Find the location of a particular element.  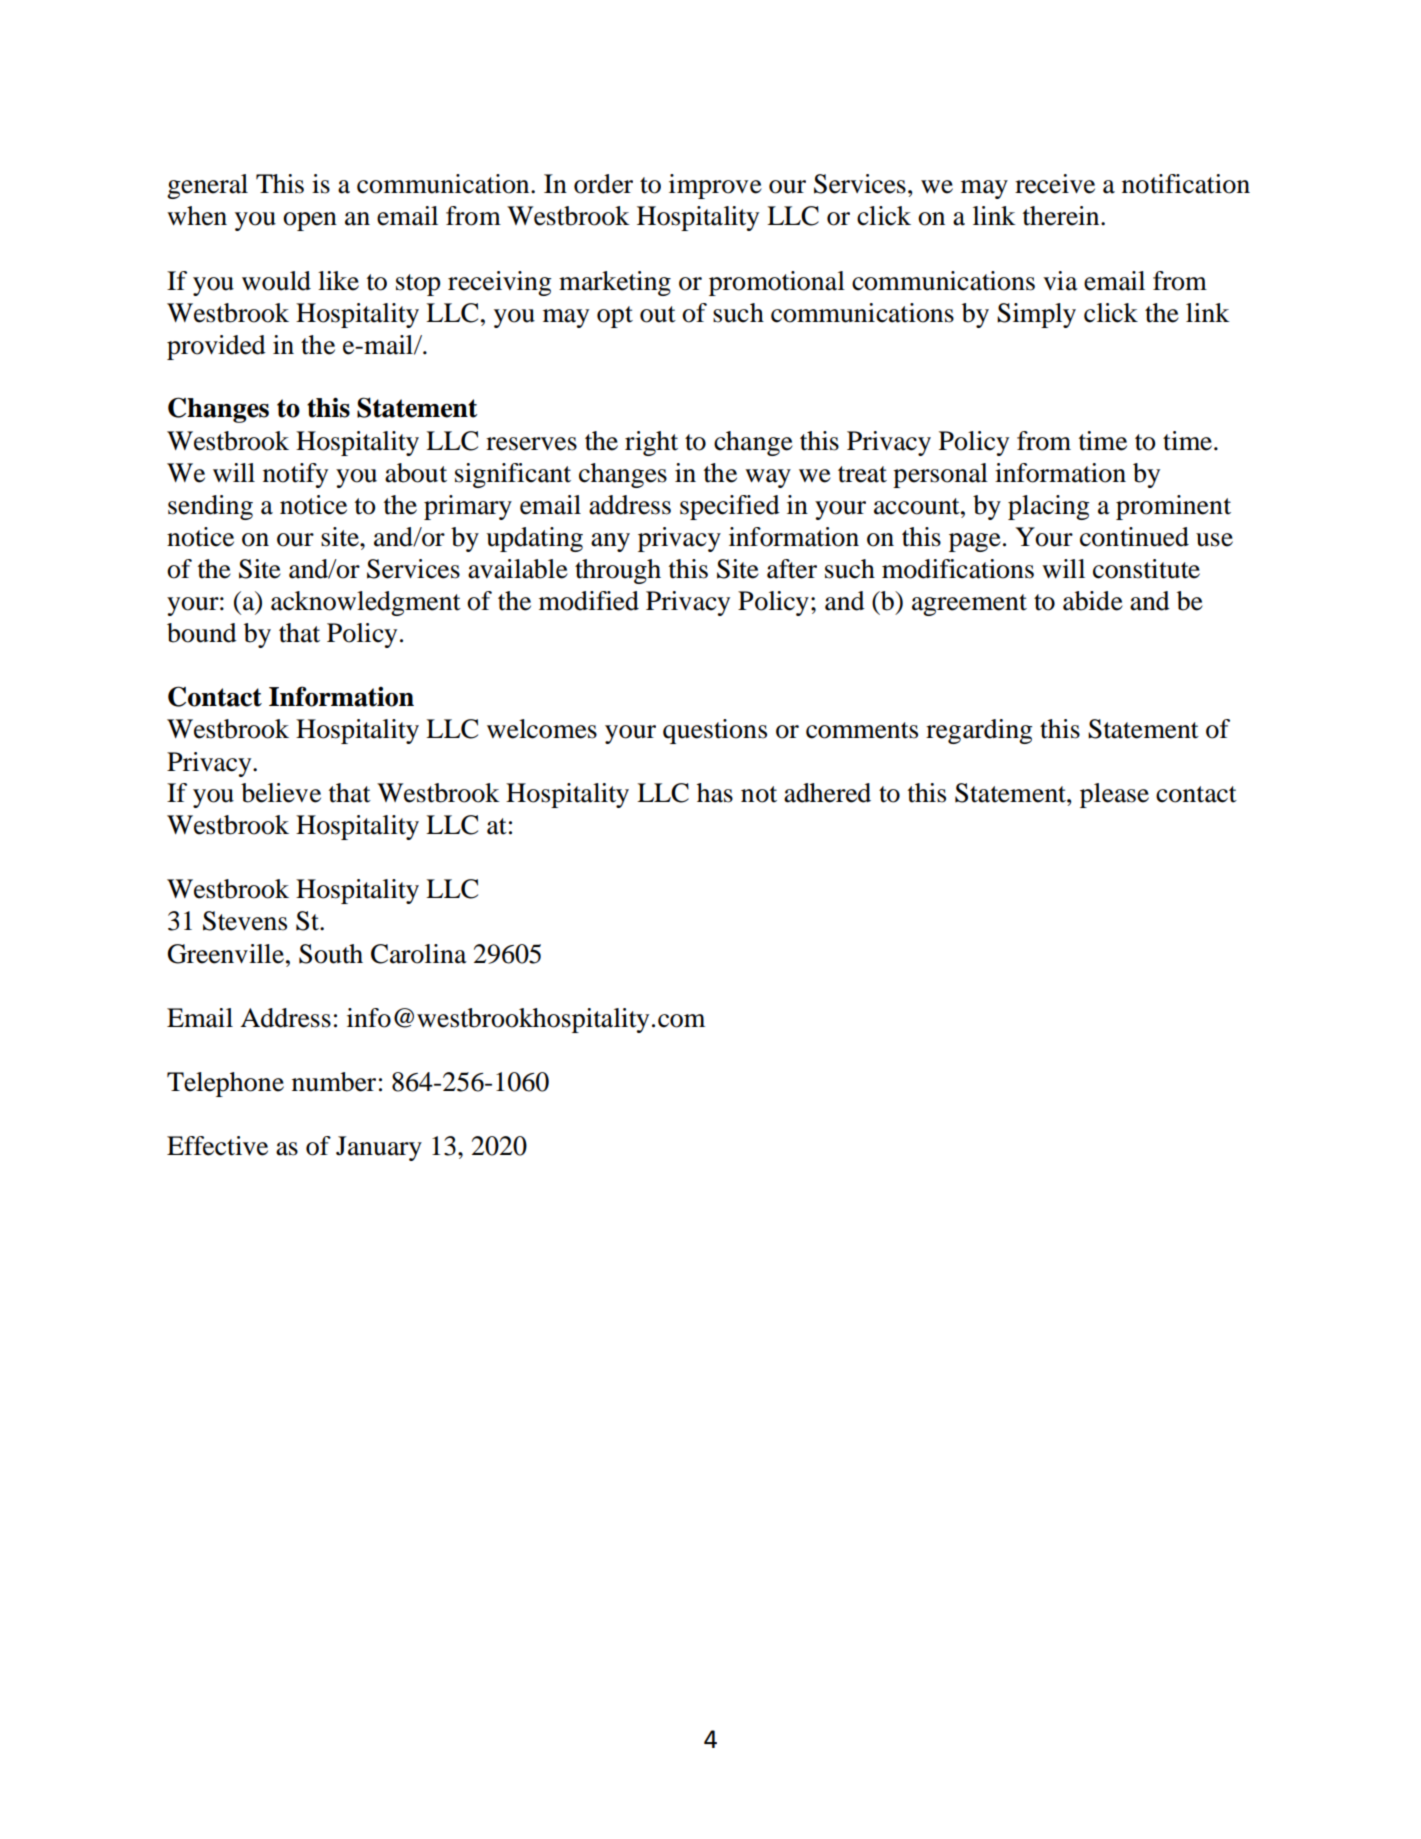

therein is located at coordinates (1062, 216).
